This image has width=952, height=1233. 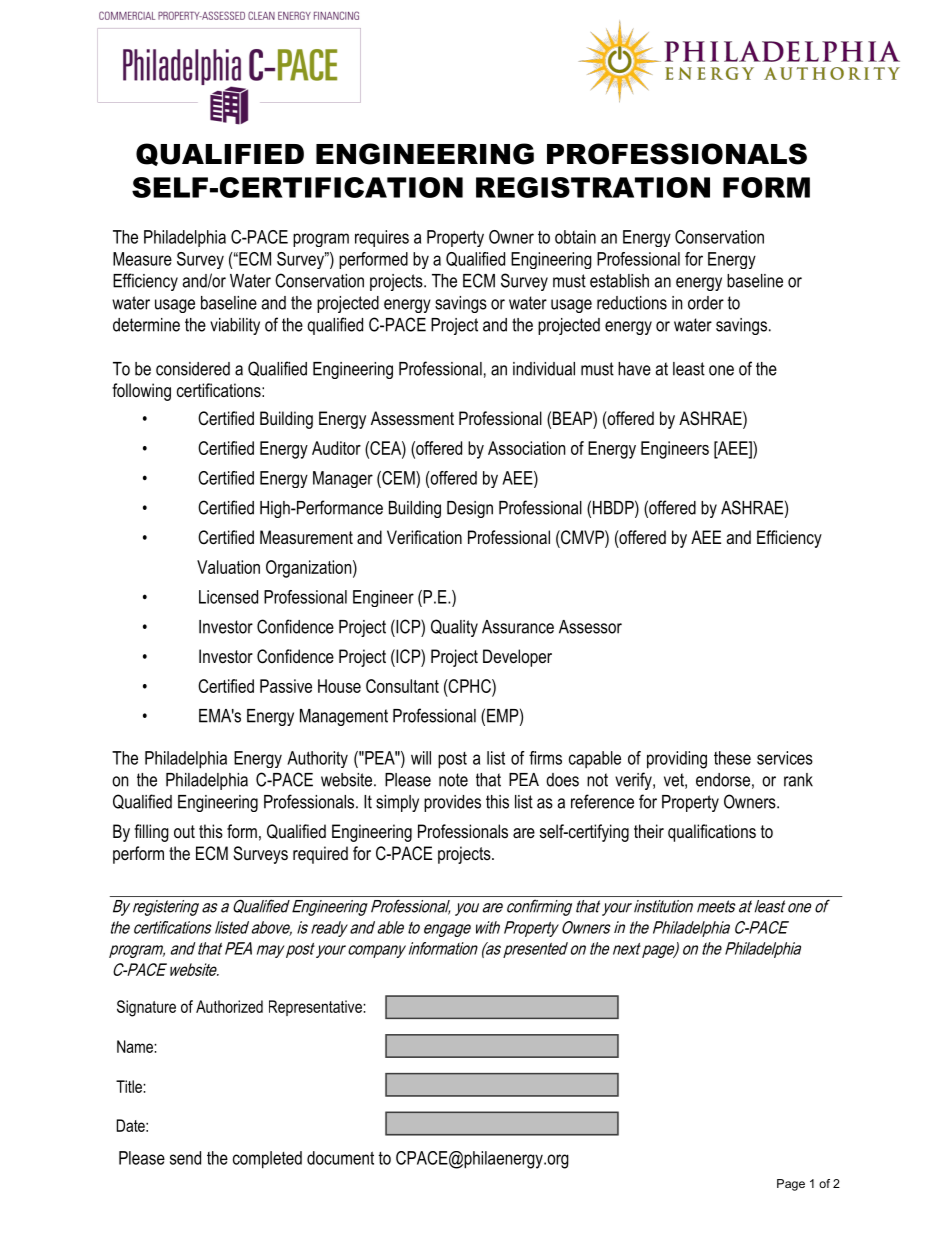 What do you see at coordinates (706, 303) in the image?
I see `order` at bounding box center [706, 303].
